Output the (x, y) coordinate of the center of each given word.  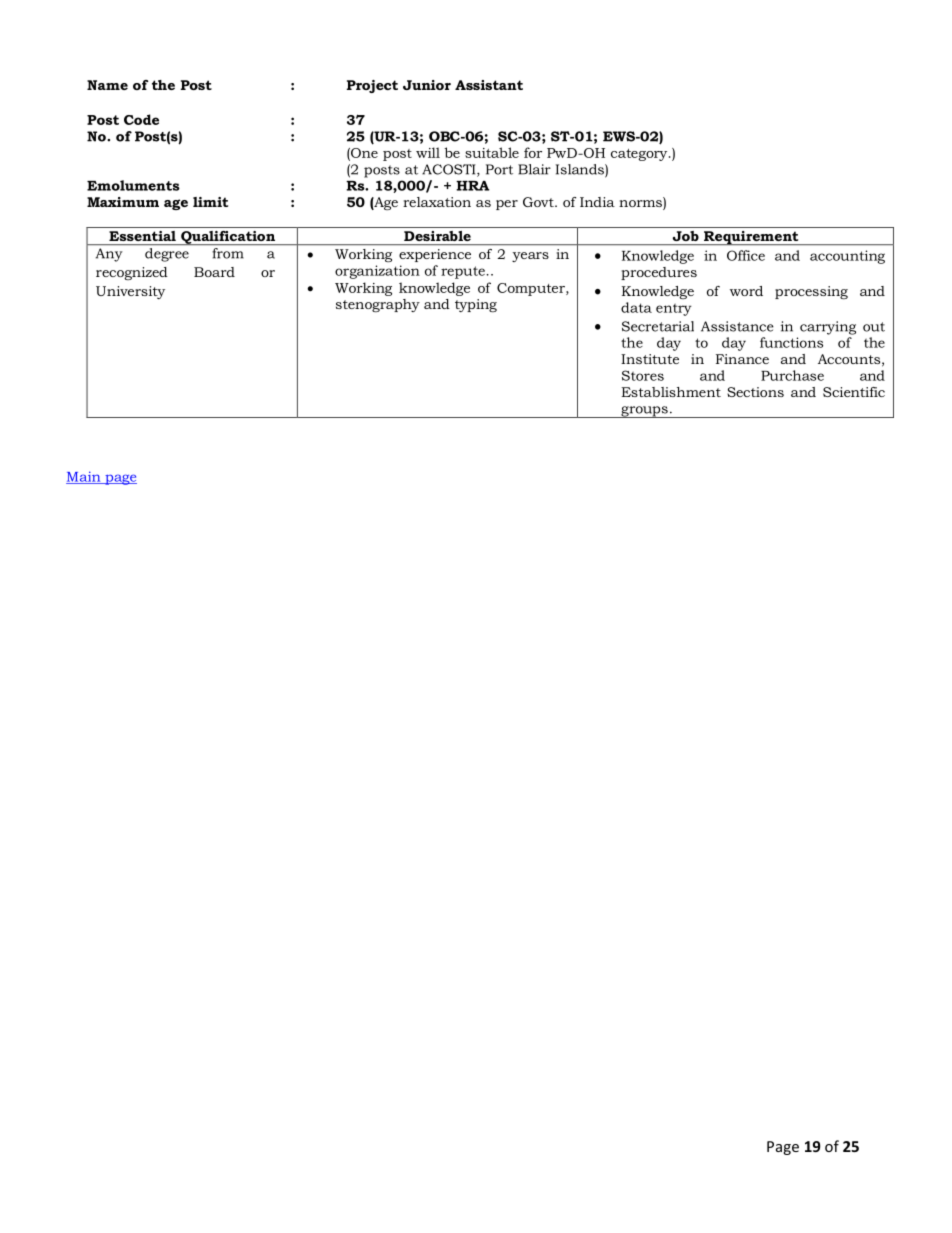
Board (214, 272)
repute (464, 272)
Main (84, 477)
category (640, 155)
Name (107, 85)
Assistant (489, 85)
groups (644, 412)
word (746, 291)
